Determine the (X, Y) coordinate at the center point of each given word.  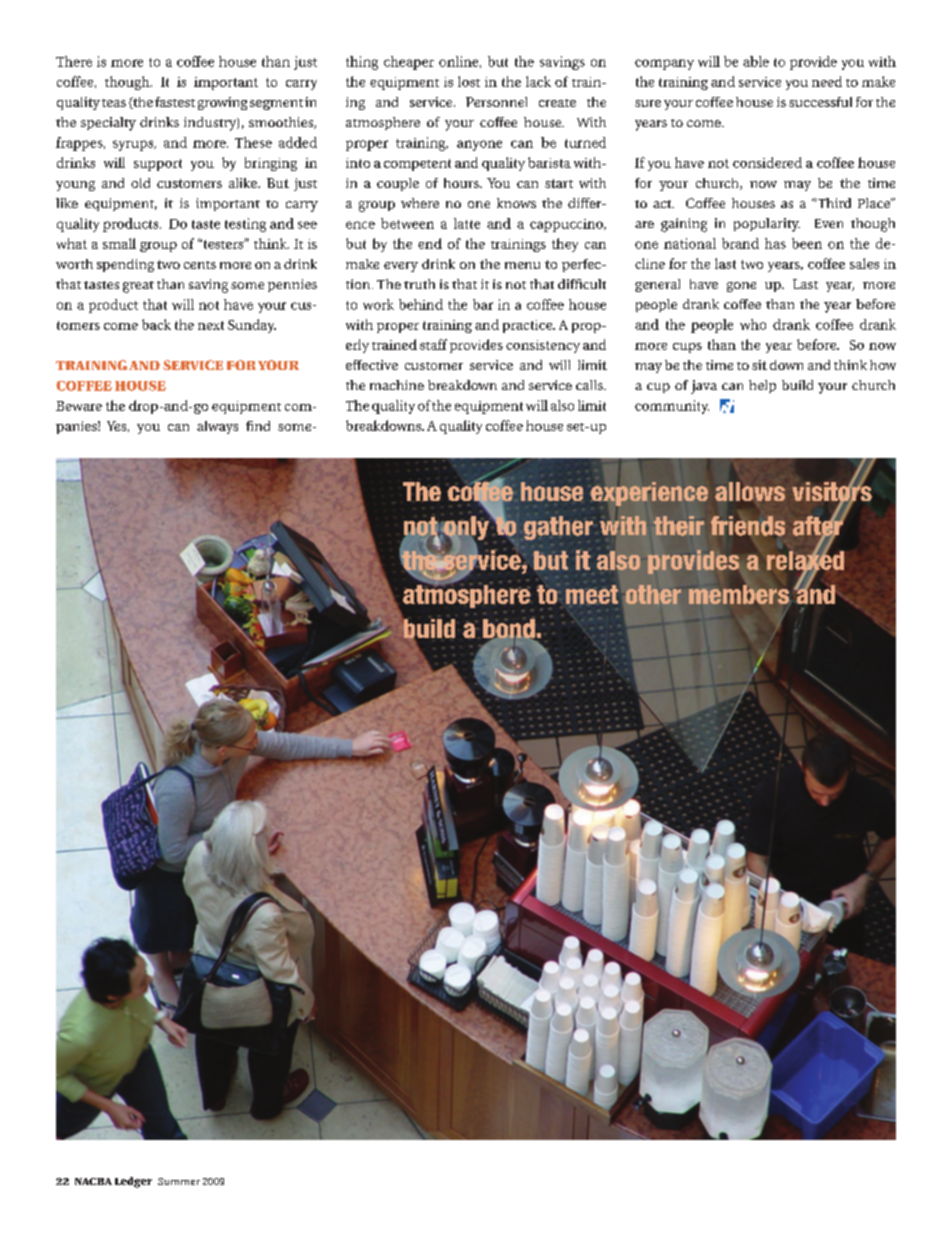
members (739, 594)
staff (433, 344)
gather (558, 528)
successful (820, 102)
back (156, 324)
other (653, 594)
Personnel (496, 102)
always (217, 427)
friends (748, 526)
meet (592, 594)
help (762, 386)
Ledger (133, 1182)
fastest (175, 102)
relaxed (805, 560)
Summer (179, 1181)
